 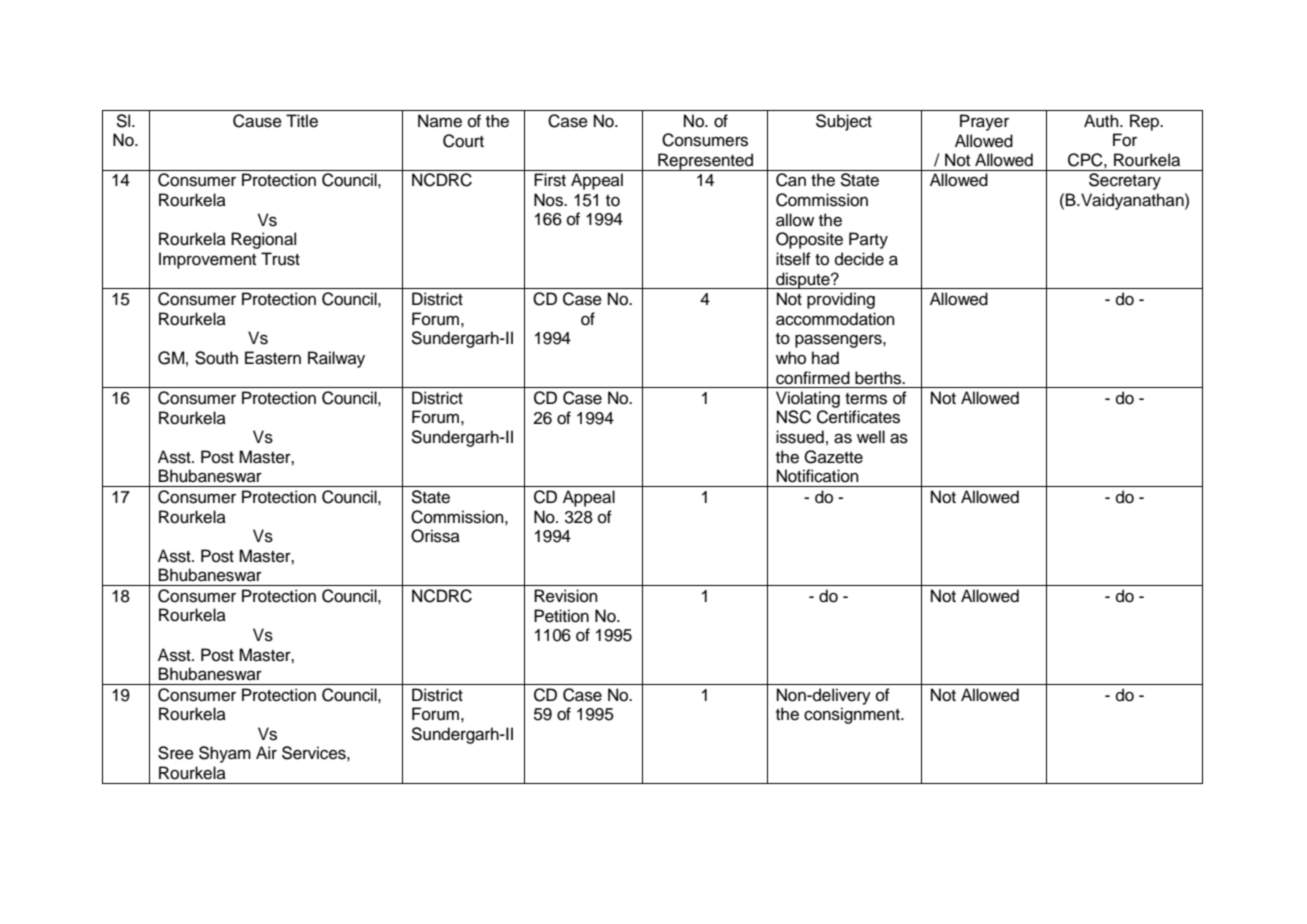 I want to click on Eastern, so click(x=273, y=358).
